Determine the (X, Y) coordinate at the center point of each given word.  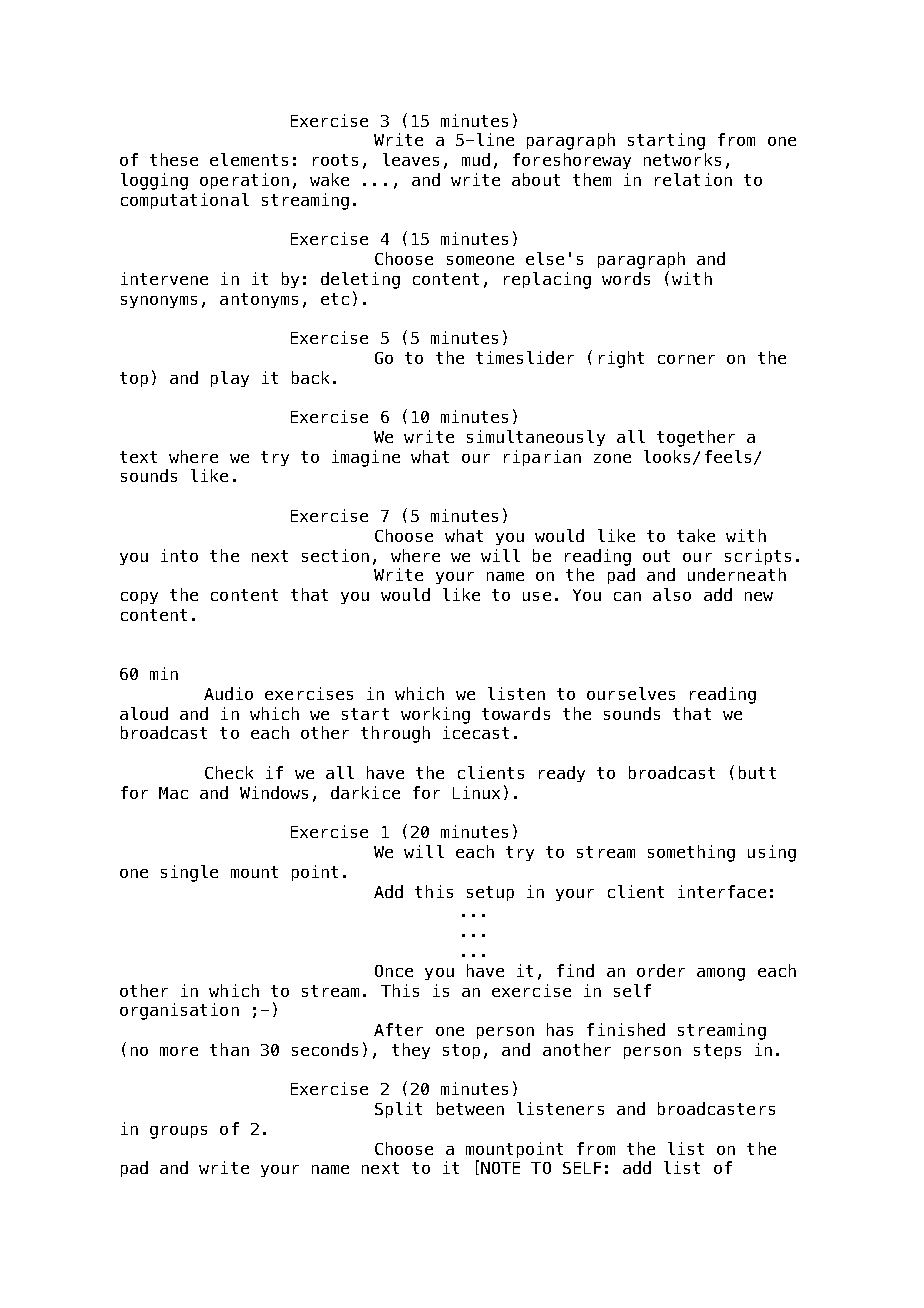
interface (722, 891)
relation (693, 179)
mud (476, 159)
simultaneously (536, 438)
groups (178, 1132)
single (189, 873)
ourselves (631, 693)
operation (244, 181)
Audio (228, 693)
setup (490, 893)
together (696, 438)
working (435, 715)
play (230, 379)
